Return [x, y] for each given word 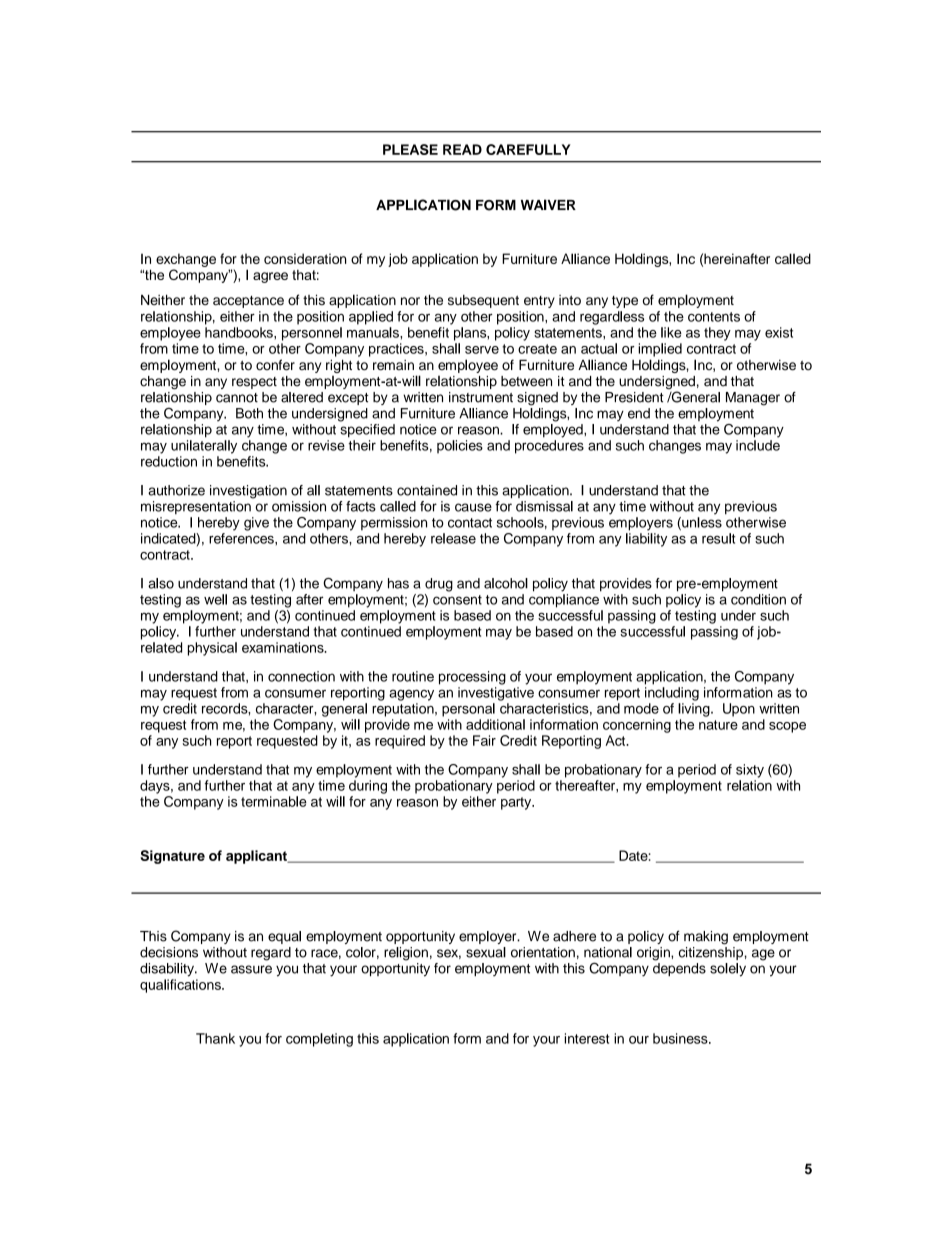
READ [462, 149]
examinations [284, 647]
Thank [215, 1038]
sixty [750, 771]
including [672, 694]
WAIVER [548, 204]
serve [482, 350]
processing [472, 678]
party [517, 803]
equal [284, 937]
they [717, 334]
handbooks [240, 332]
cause [473, 507]
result [718, 538]
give [256, 524]
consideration [305, 258]
